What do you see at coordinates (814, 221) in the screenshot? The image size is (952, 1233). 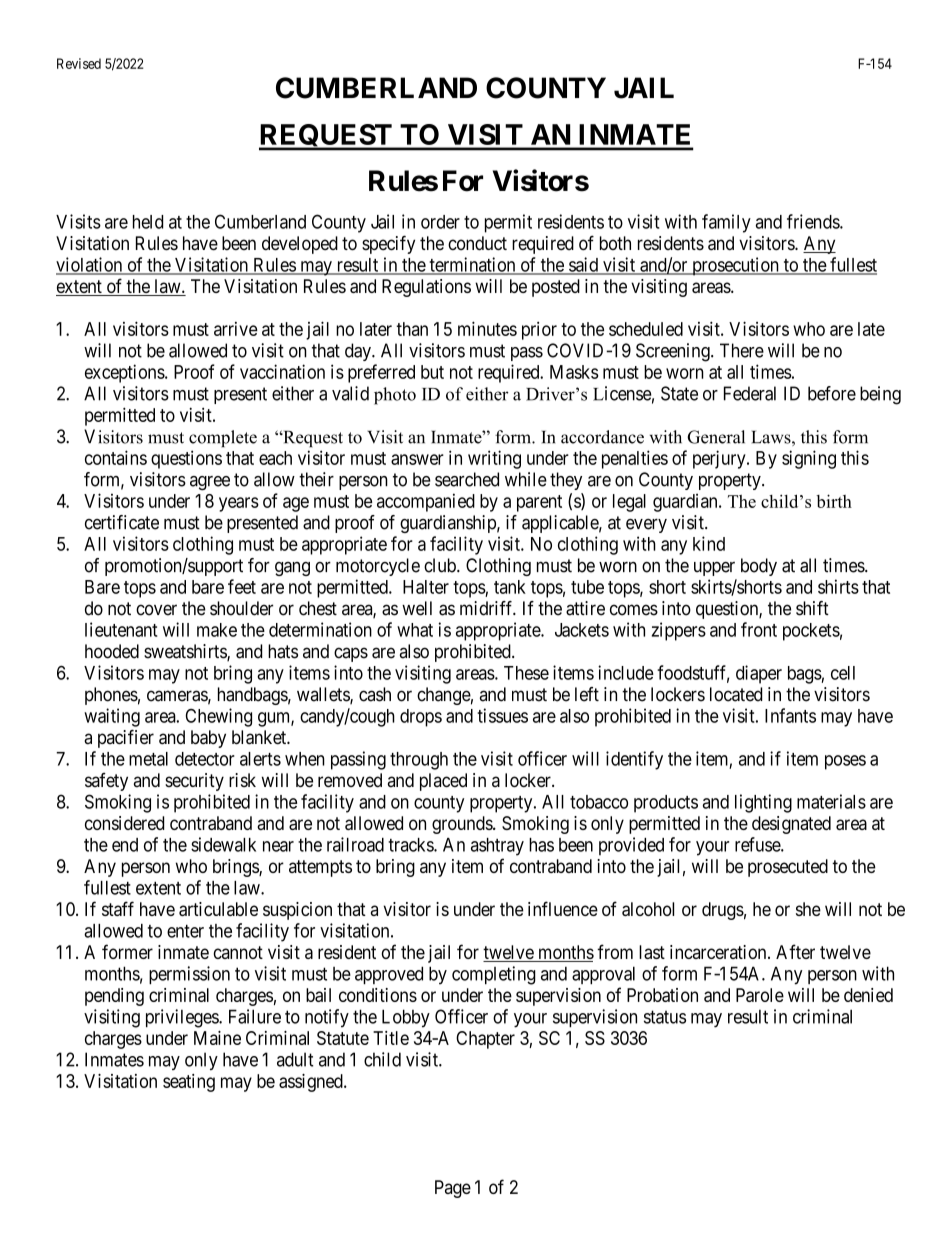 I see `friends` at bounding box center [814, 221].
